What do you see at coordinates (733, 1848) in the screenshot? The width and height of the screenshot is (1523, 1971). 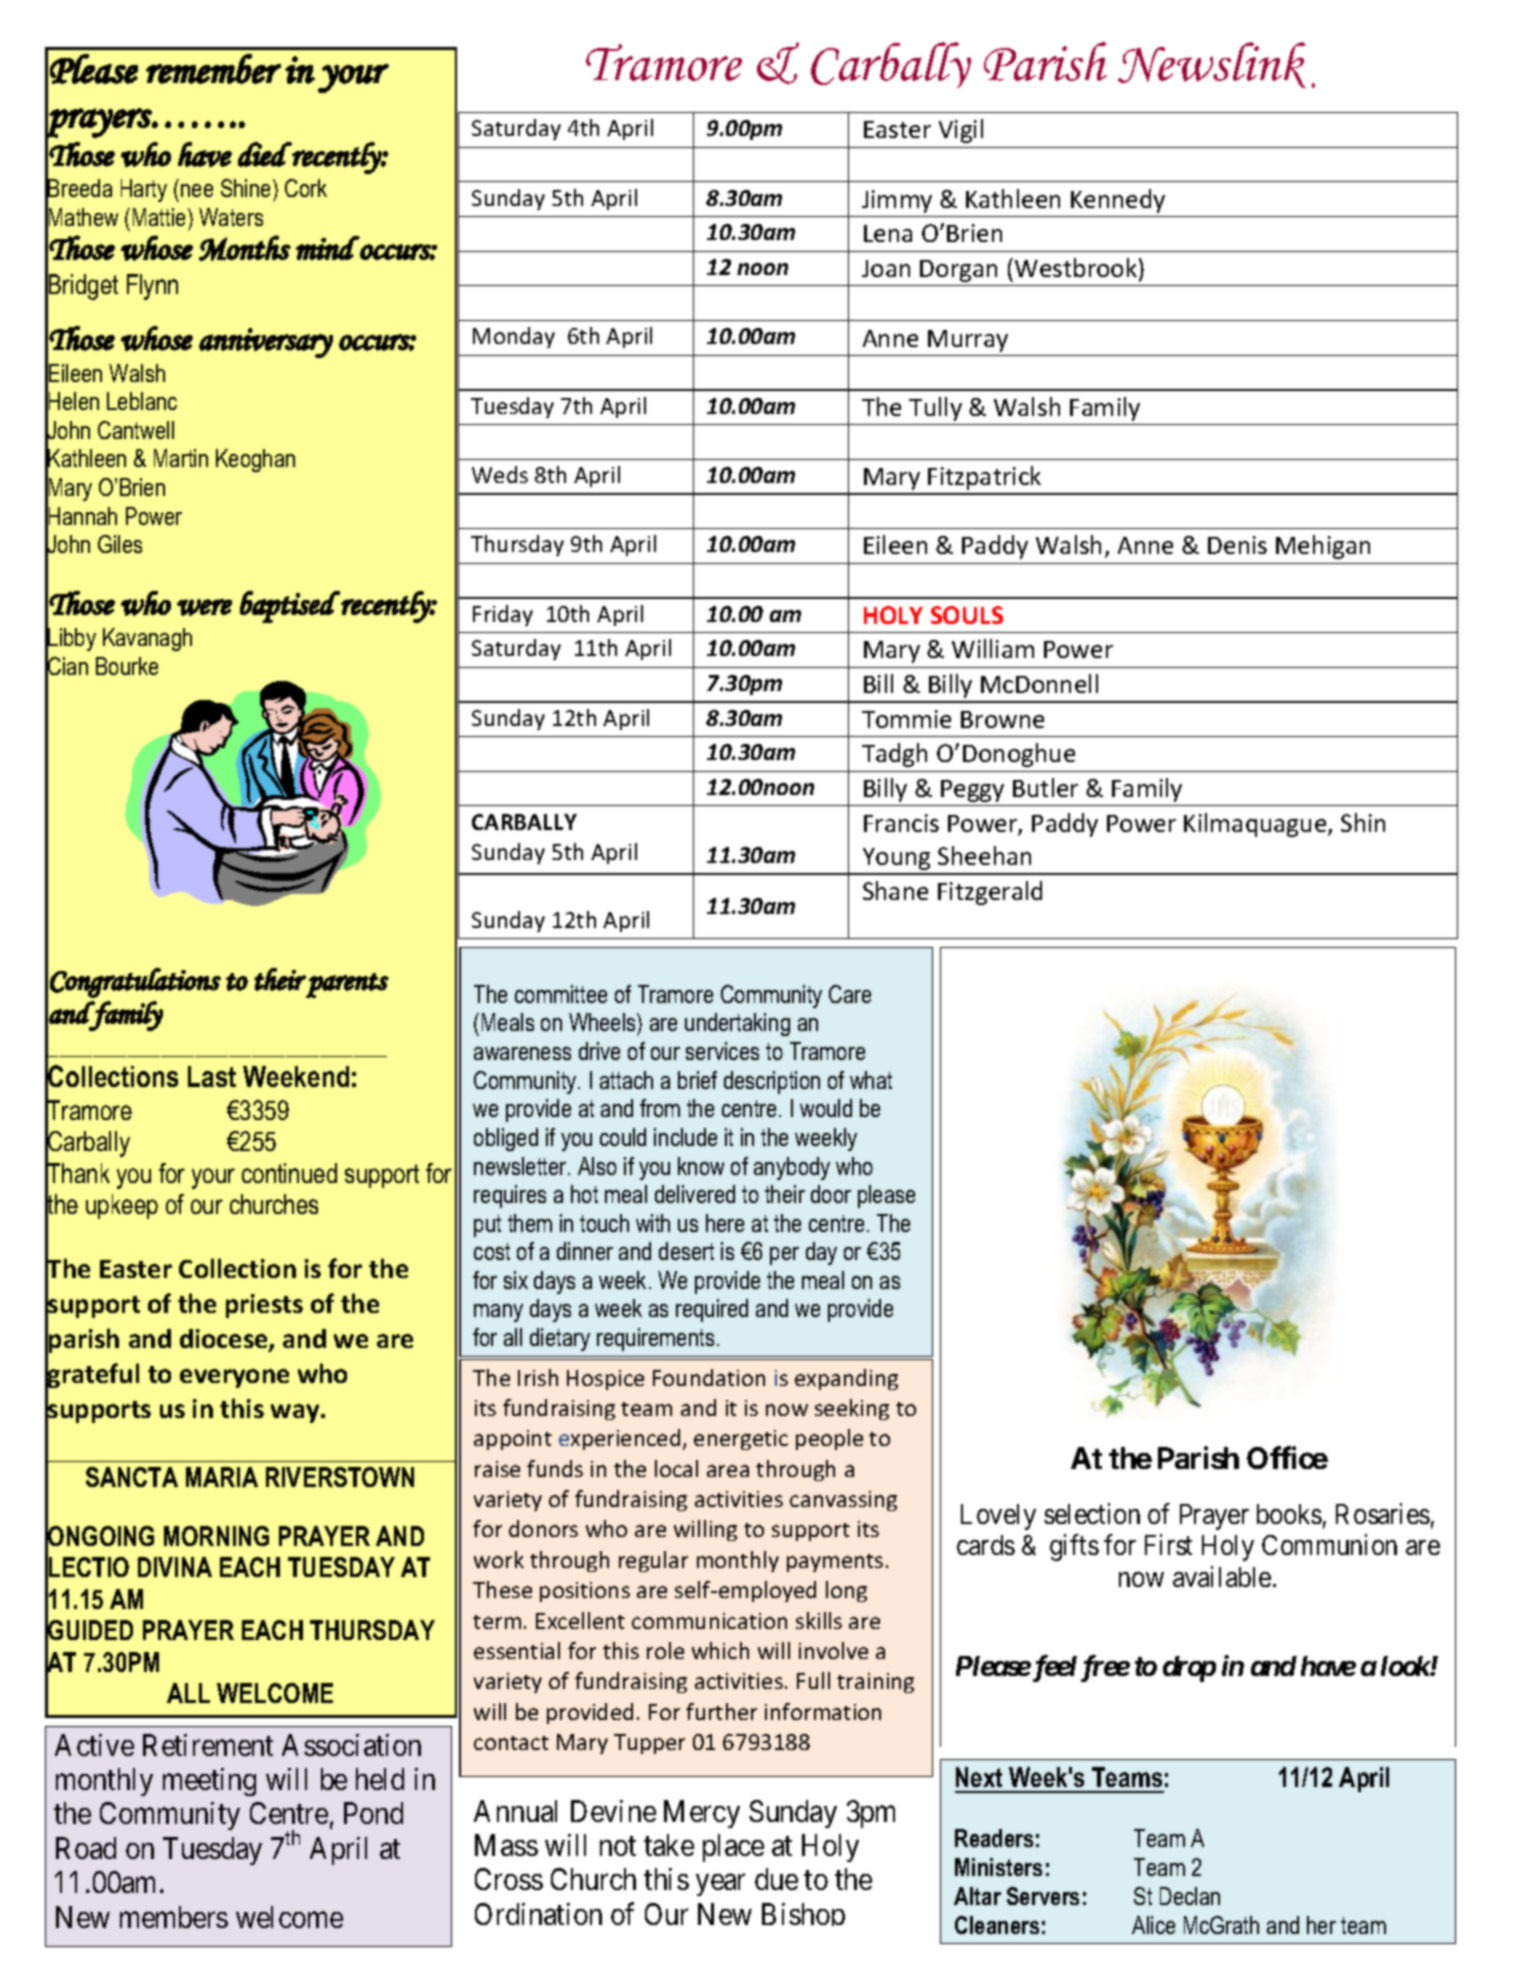 I see `place` at bounding box center [733, 1848].
